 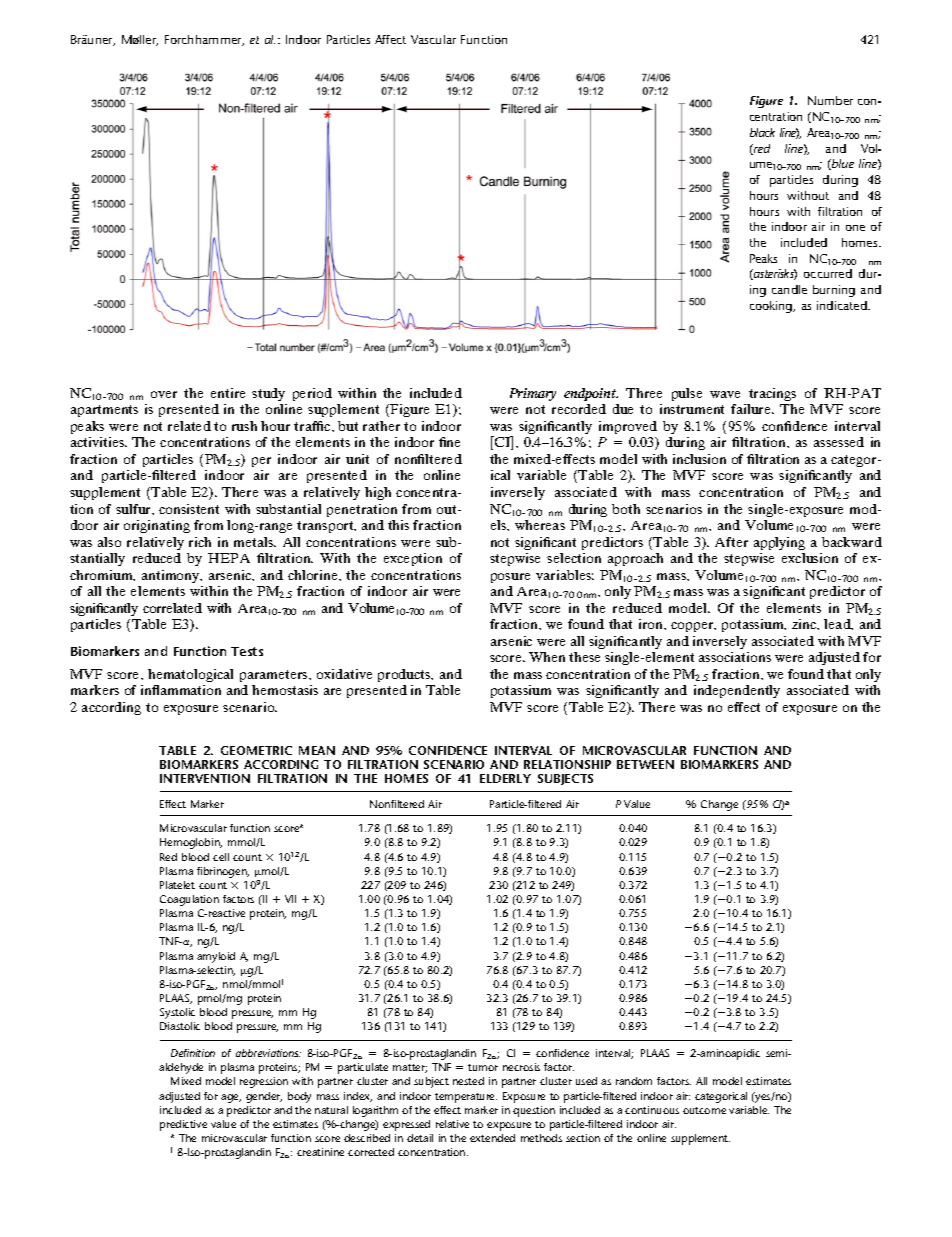 What do you see at coordinates (830, 100) in the screenshot?
I see `Number` at bounding box center [830, 100].
